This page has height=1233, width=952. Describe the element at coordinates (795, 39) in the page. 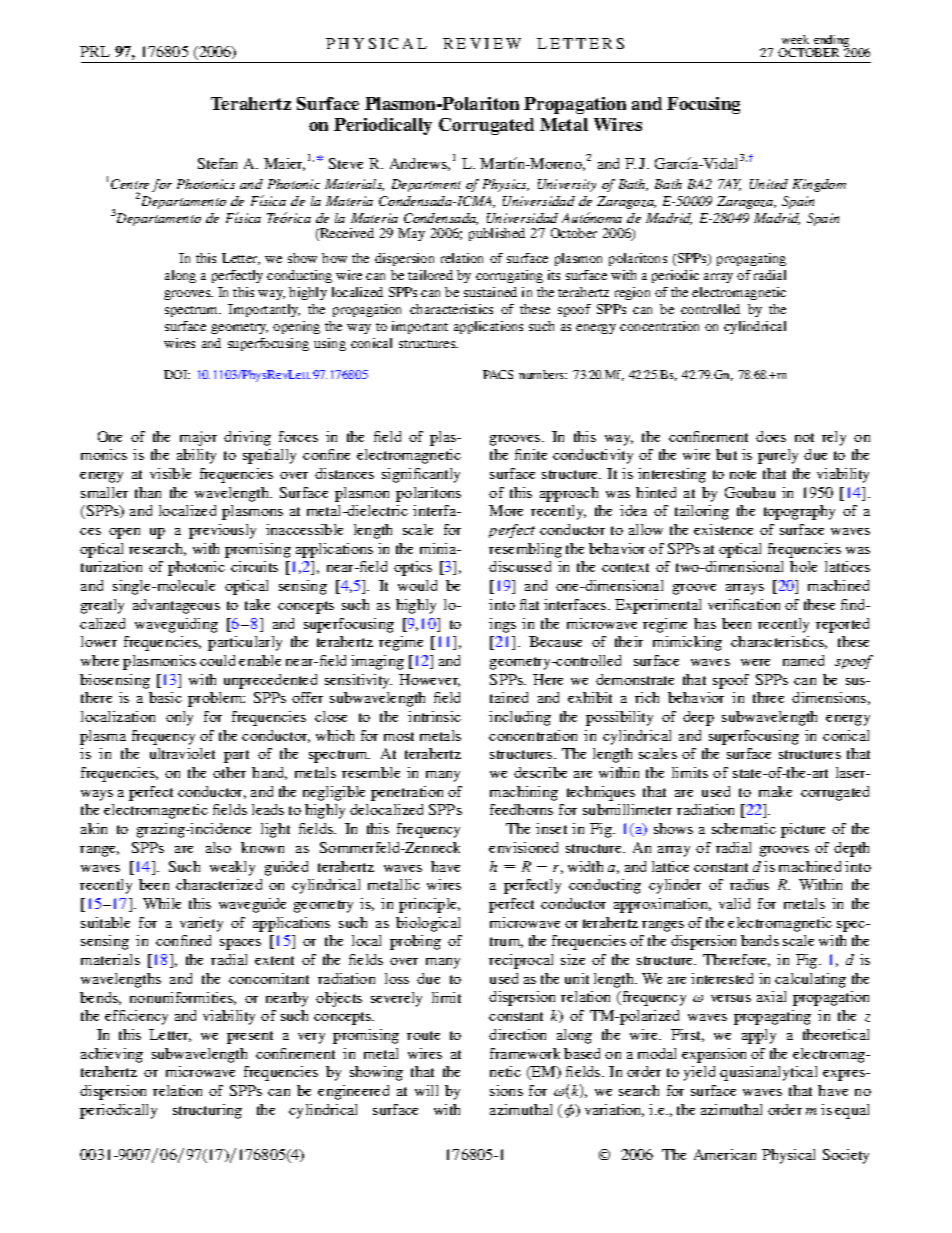

I see `week` at that location.
